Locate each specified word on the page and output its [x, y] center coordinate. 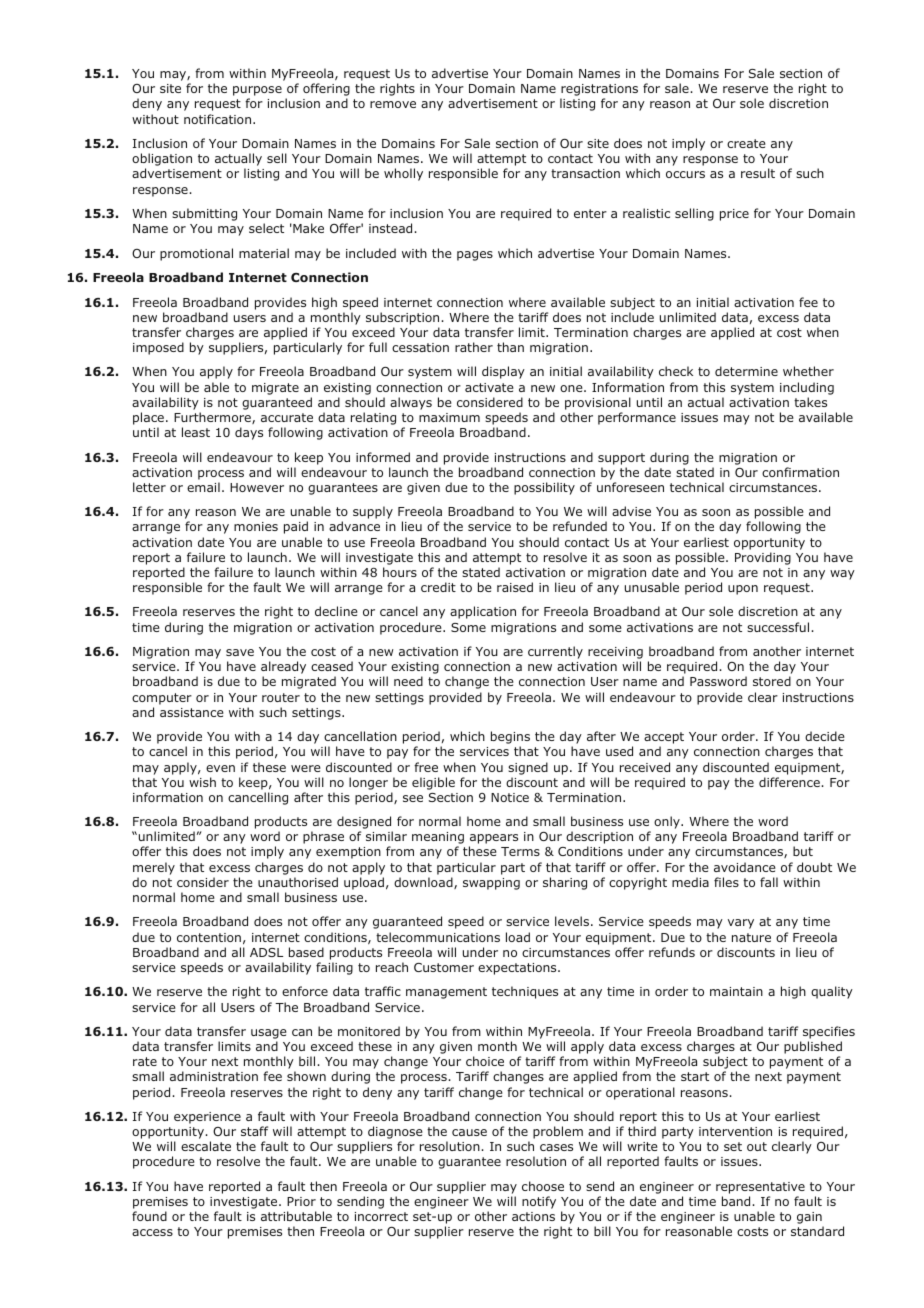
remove [393, 104]
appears [493, 840]
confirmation [800, 472]
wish [202, 782]
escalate [206, 1146]
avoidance [745, 867]
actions [533, 1216]
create [746, 143]
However [257, 487]
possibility [544, 488]
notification [219, 119]
